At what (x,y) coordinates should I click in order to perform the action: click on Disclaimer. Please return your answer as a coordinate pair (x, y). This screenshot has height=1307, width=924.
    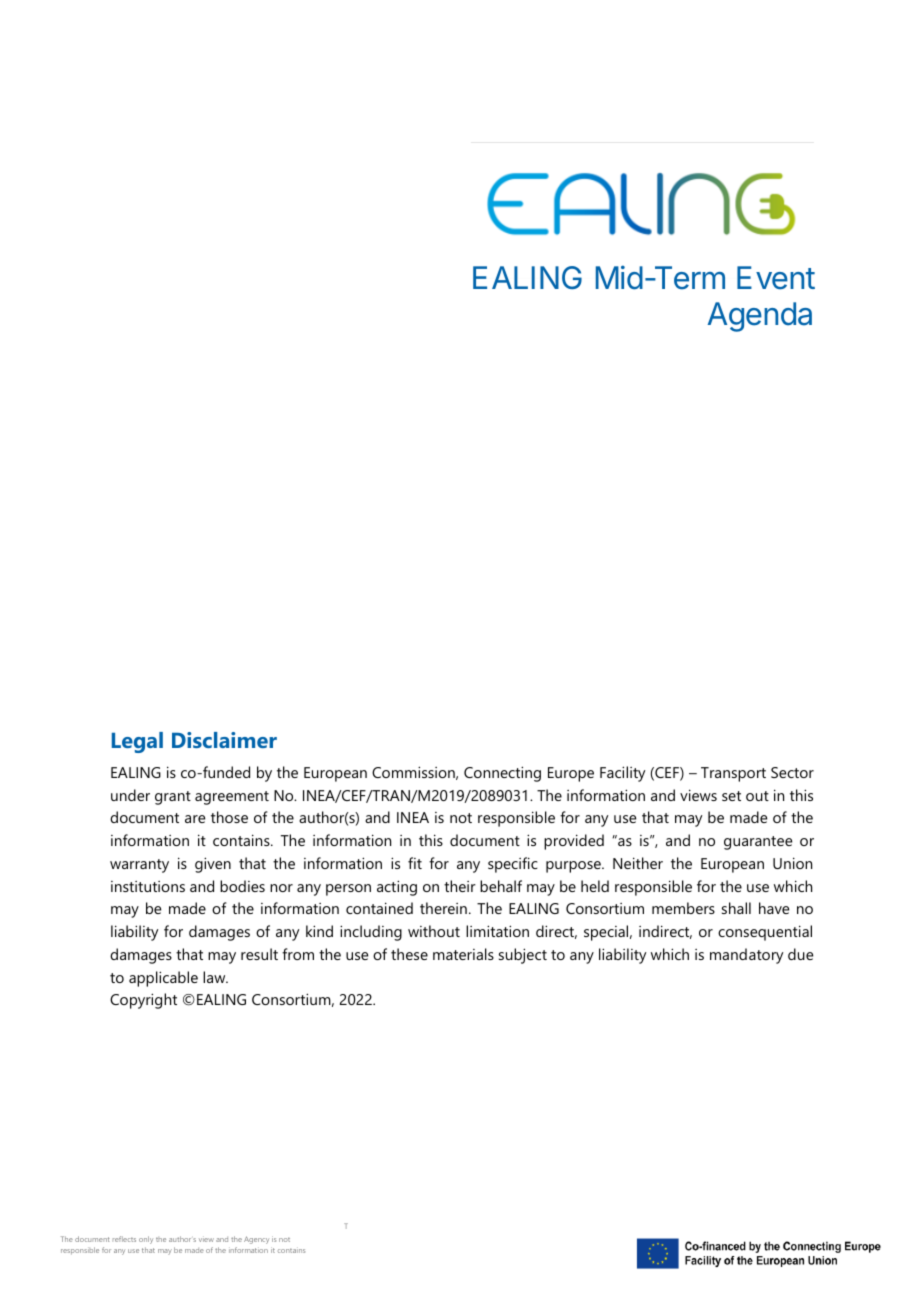
    Looking at the image, I should click on (224, 740).
